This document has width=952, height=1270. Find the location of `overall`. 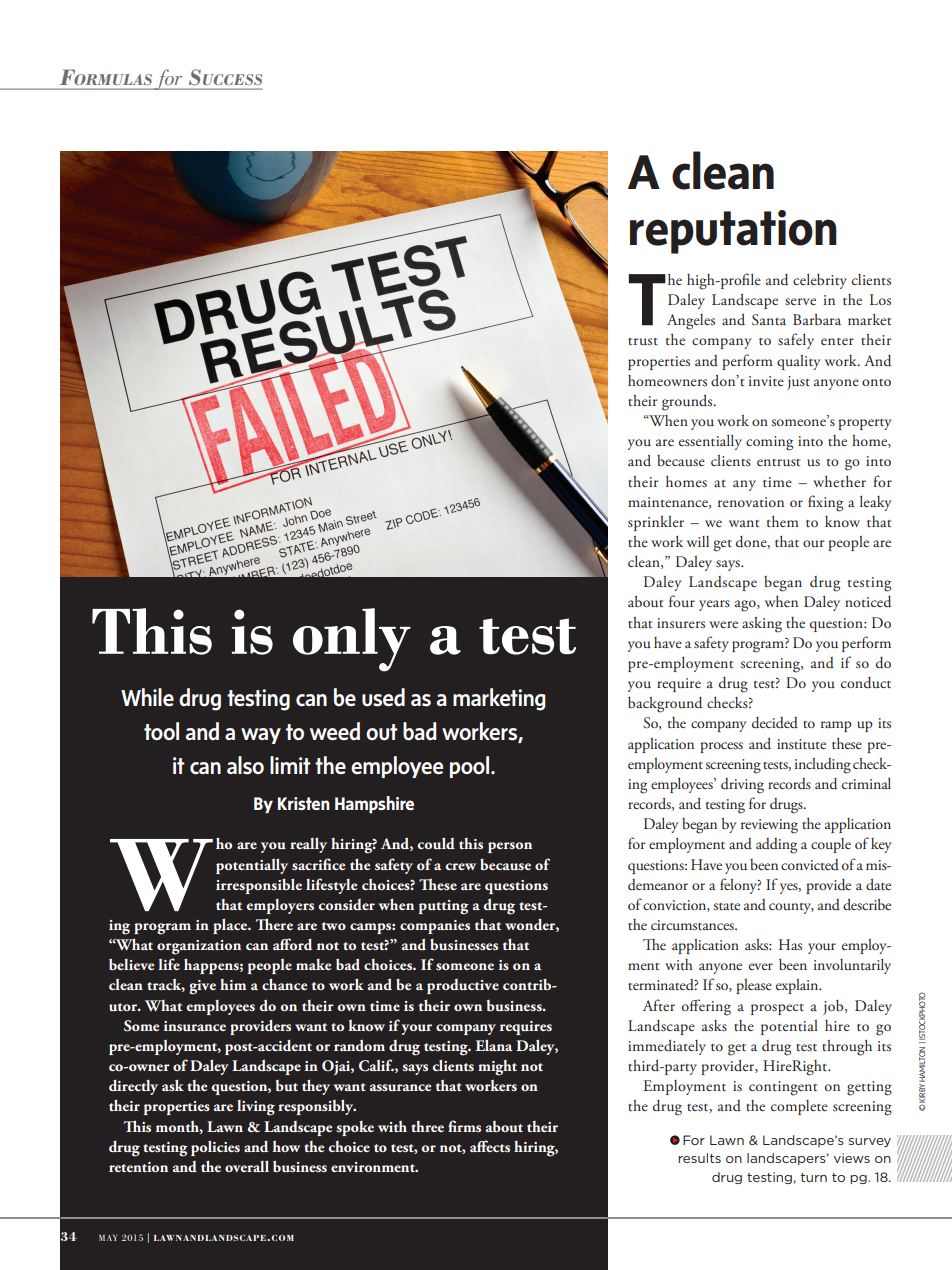

overall is located at coordinates (247, 1166).
